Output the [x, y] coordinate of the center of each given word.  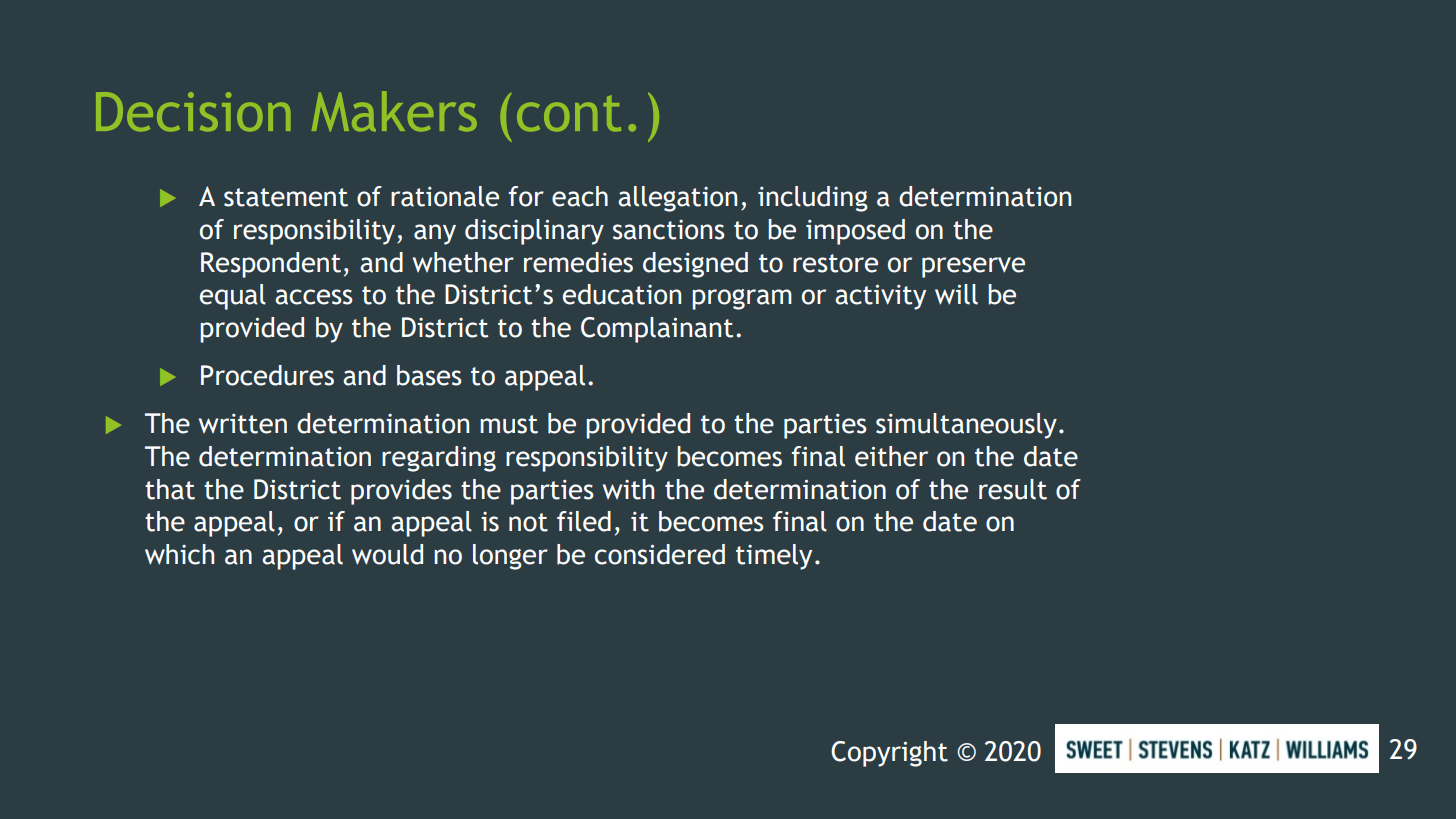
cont [569, 113]
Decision [193, 112]
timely [774, 557]
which [179, 554]
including [813, 199]
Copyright [889, 754]
